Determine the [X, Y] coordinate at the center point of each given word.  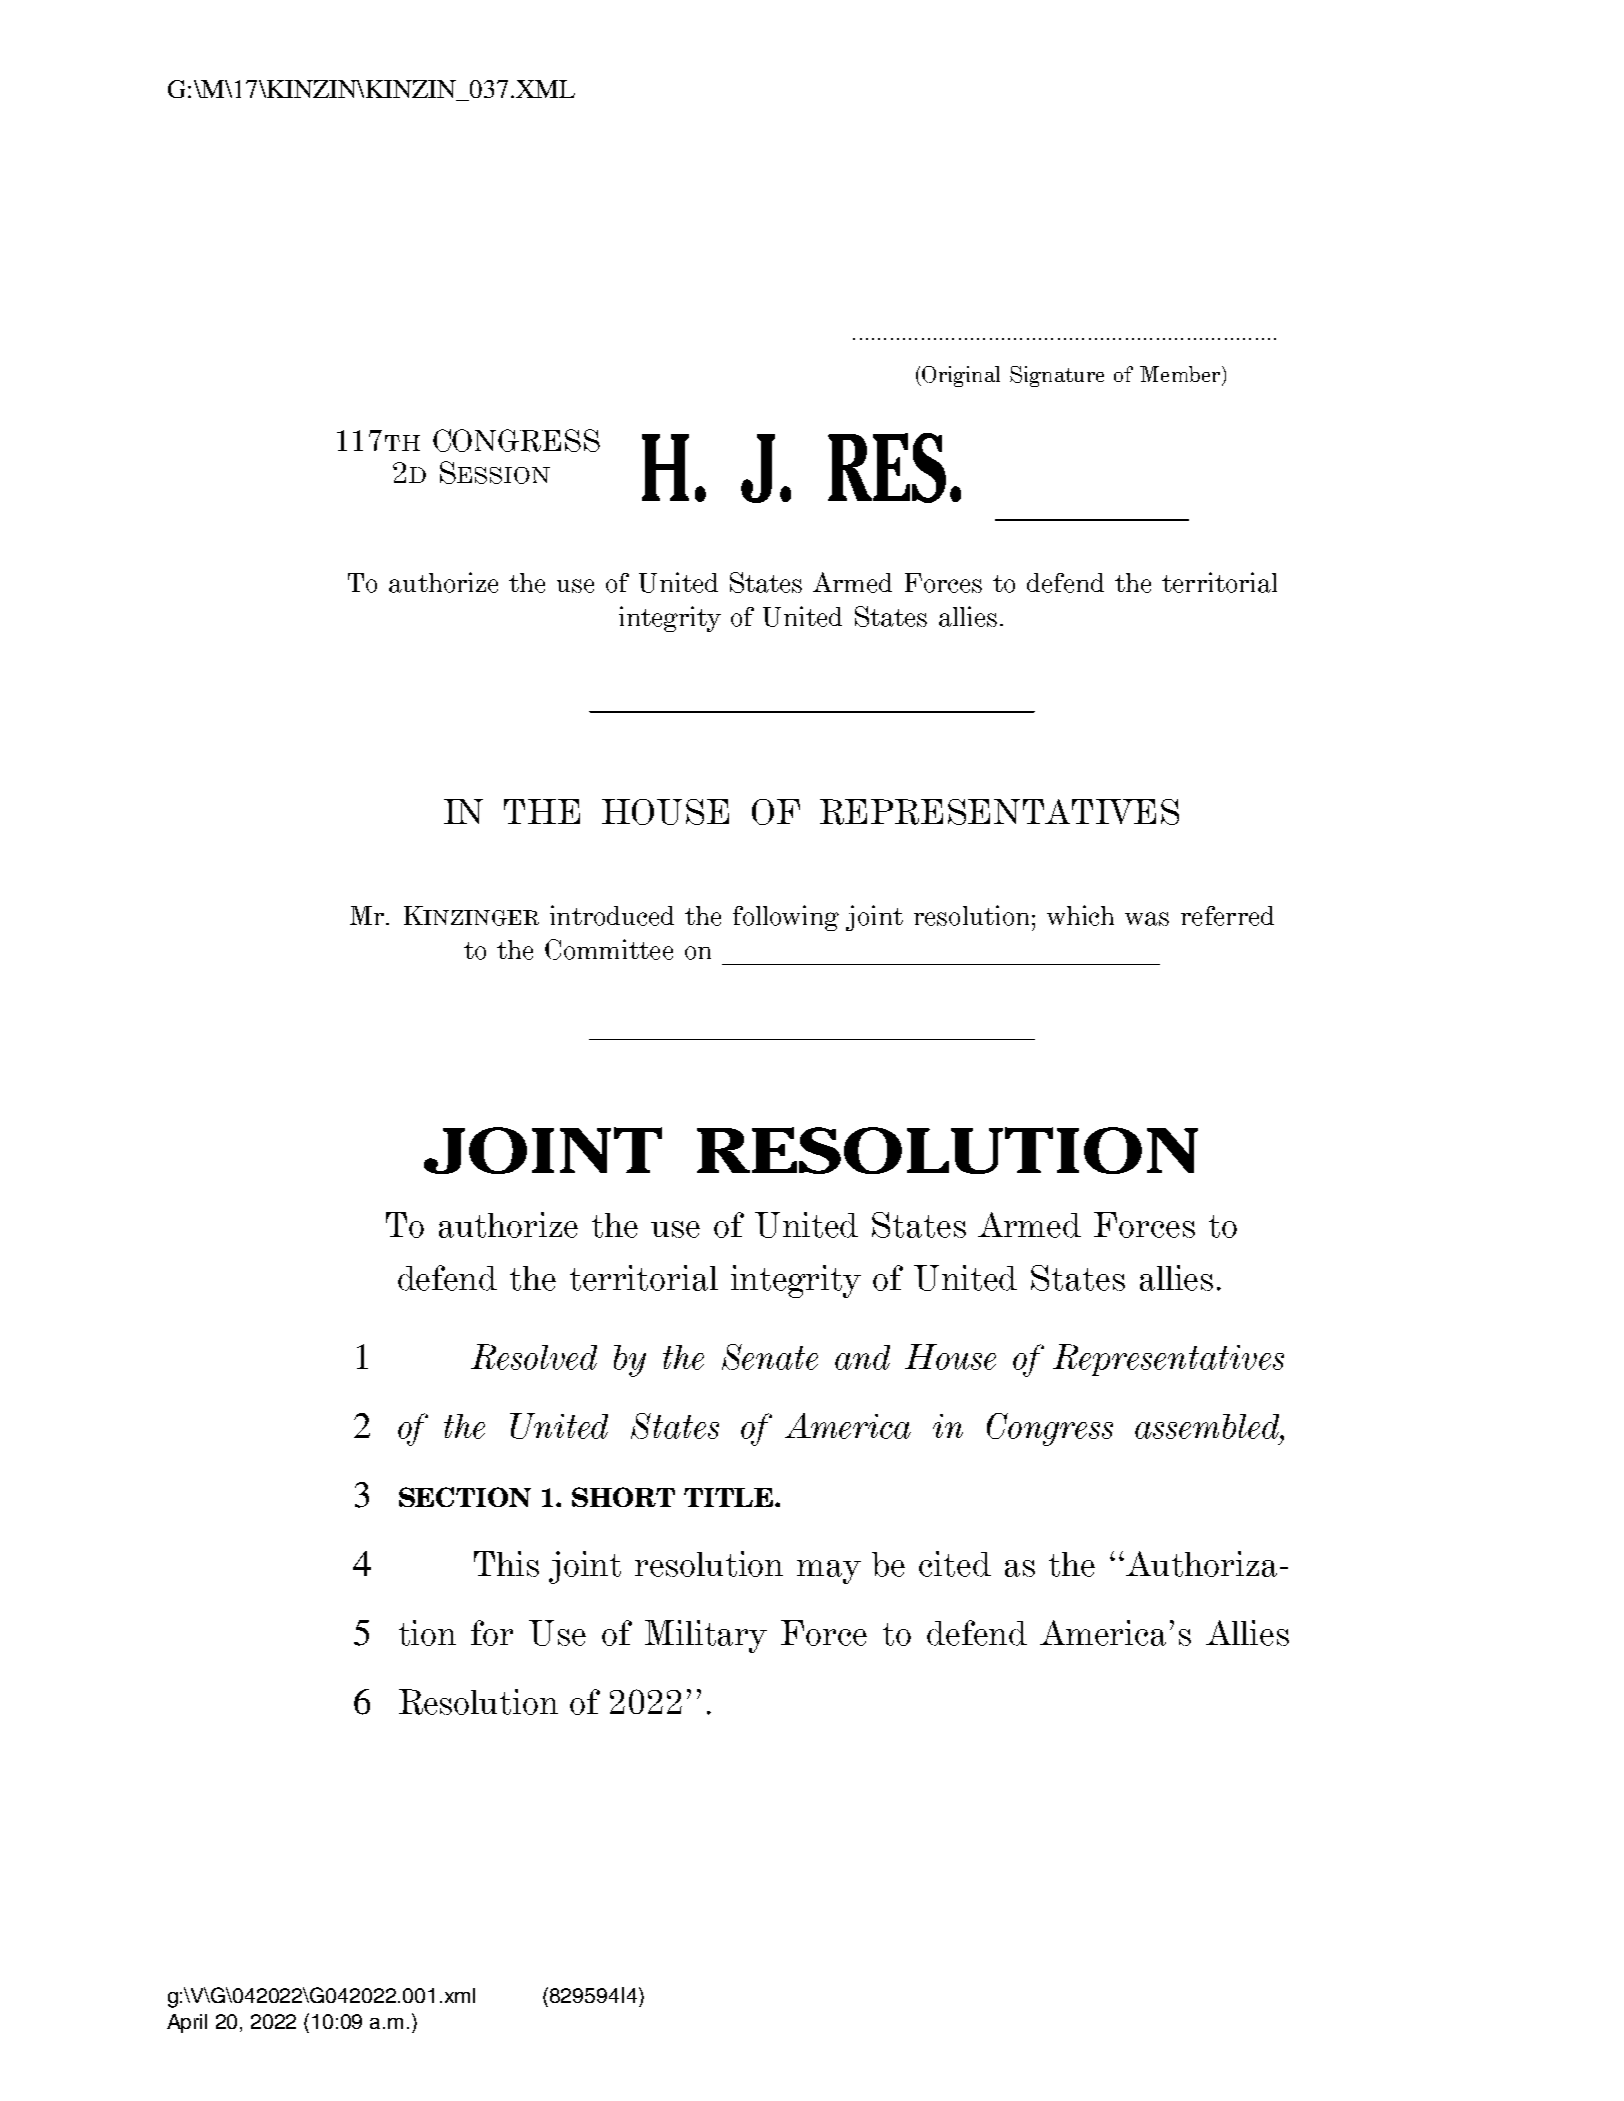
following [786, 918]
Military [706, 1636]
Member [1180, 374]
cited [955, 1564]
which [1080, 915]
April [187, 2023]
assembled [1208, 1426]
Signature [1057, 376]
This [506, 1564]
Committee [609, 949]
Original [961, 376]
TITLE [728, 1497]
